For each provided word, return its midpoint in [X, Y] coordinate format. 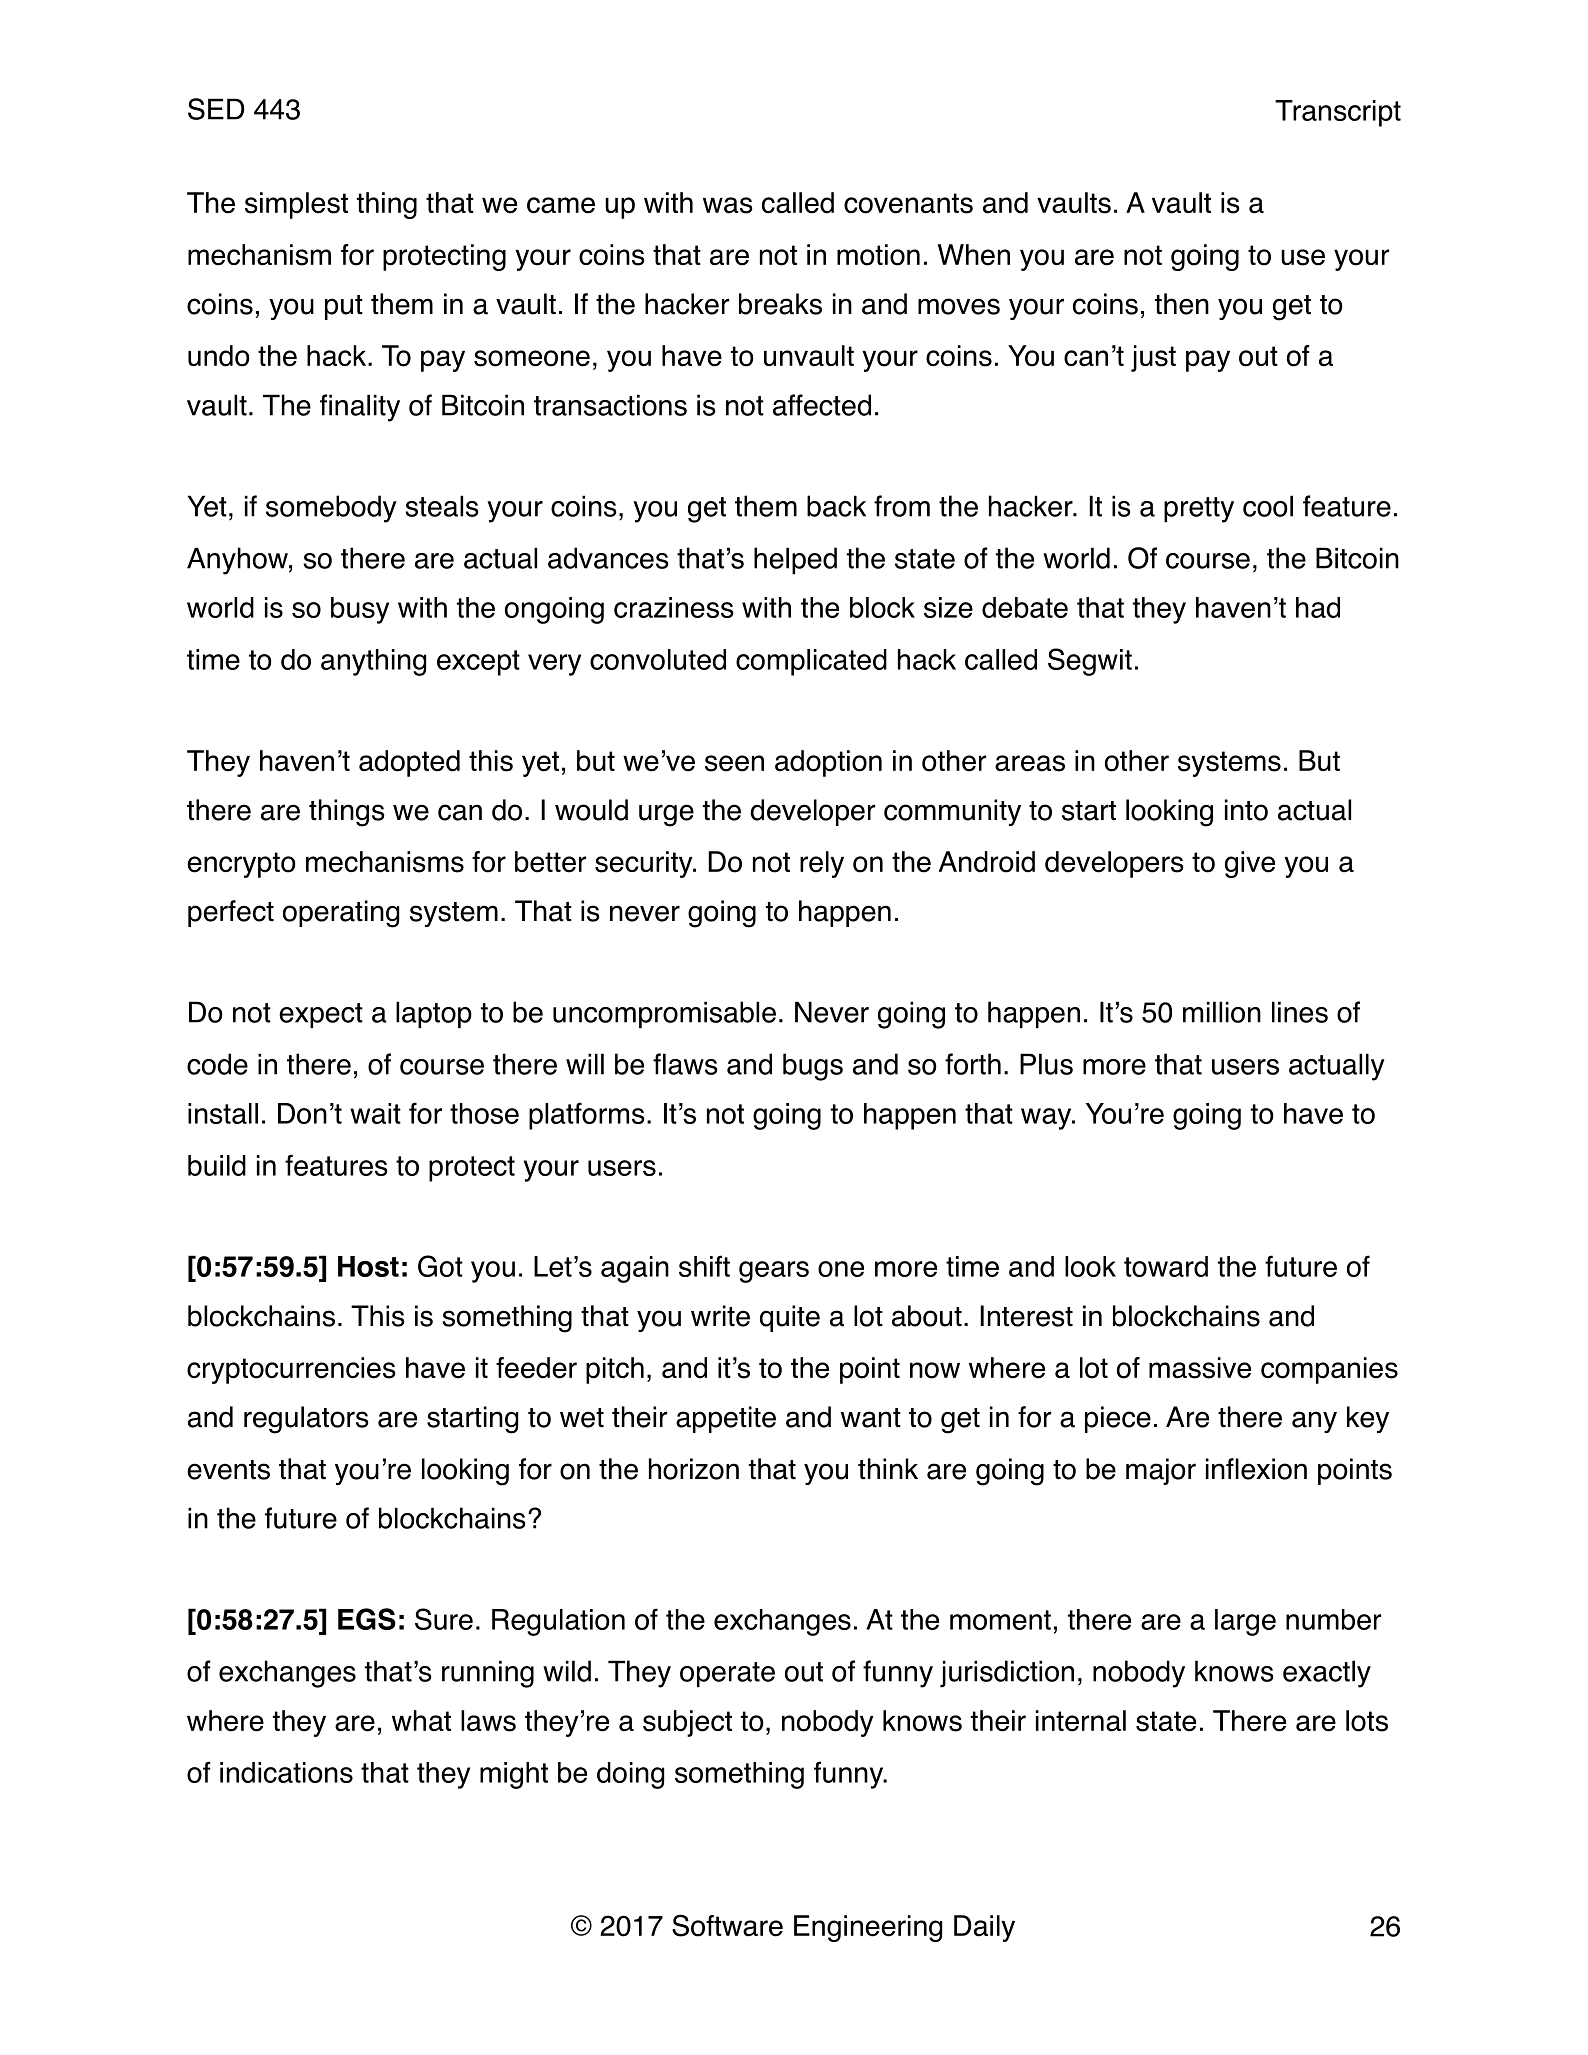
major [1161, 1471]
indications [286, 1772]
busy [360, 610]
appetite [726, 1419]
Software [727, 1925]
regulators [306, 1420]
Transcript [1338, 113]
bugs [813, 1067]
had [1318, 607]
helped [795, 561]
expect [321, 1016]
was [728, 205]
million [1222, 1012]
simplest [296, 205]
